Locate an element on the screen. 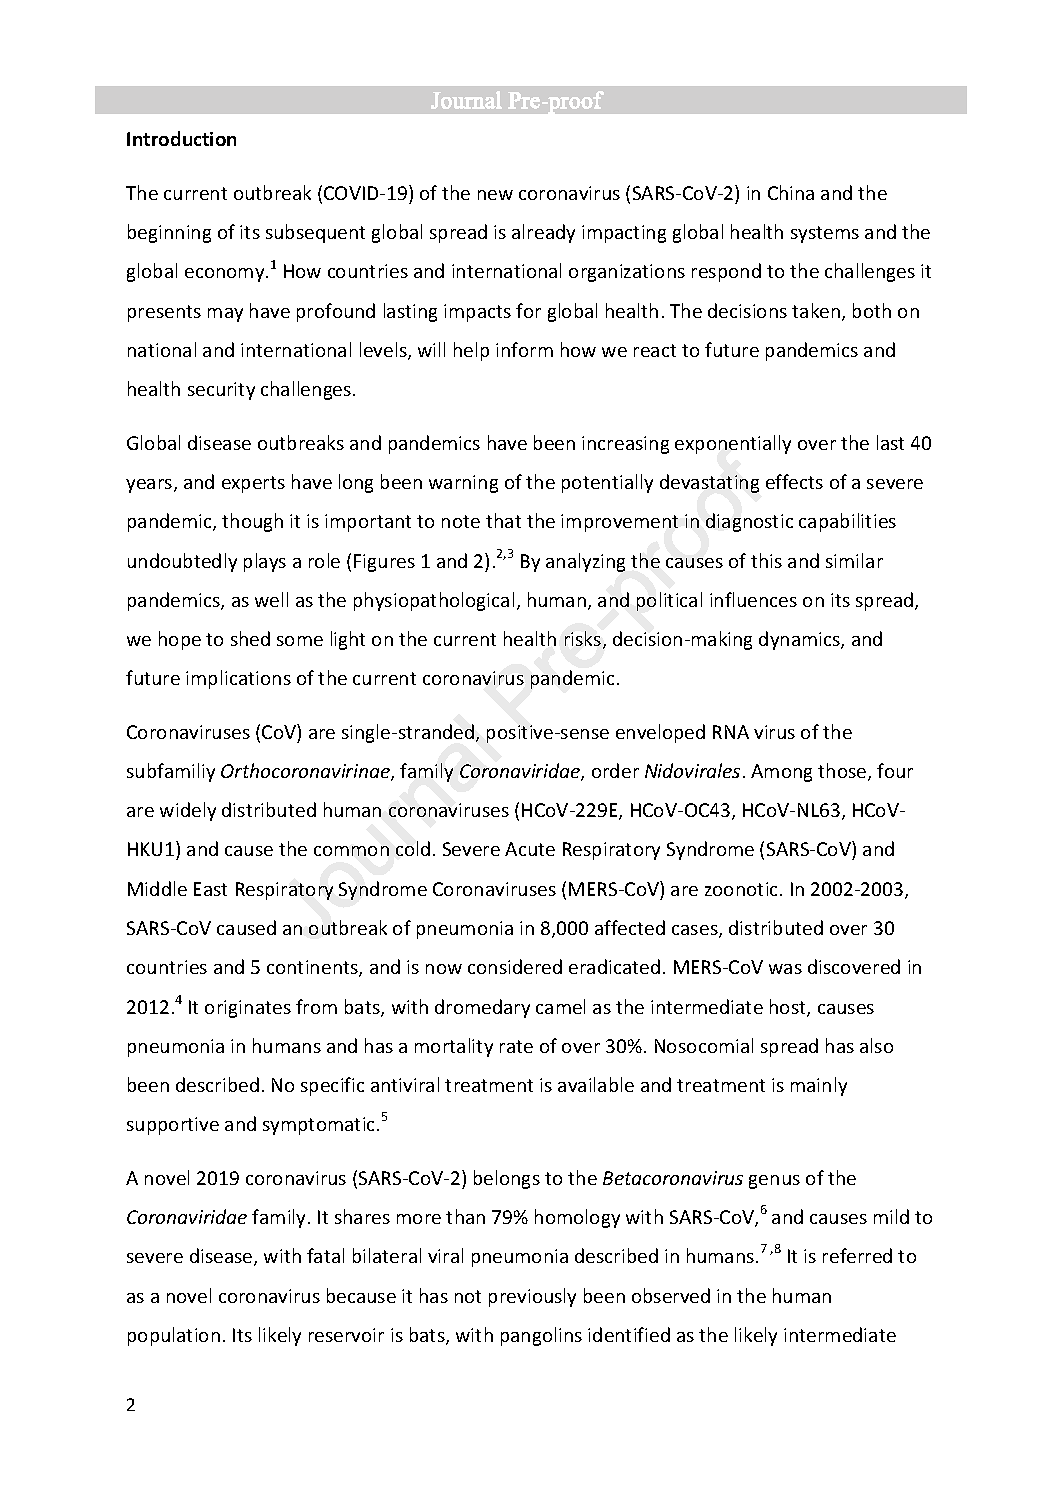 The image size is (1063, 1504). East is located at coordinates (210, 889).
